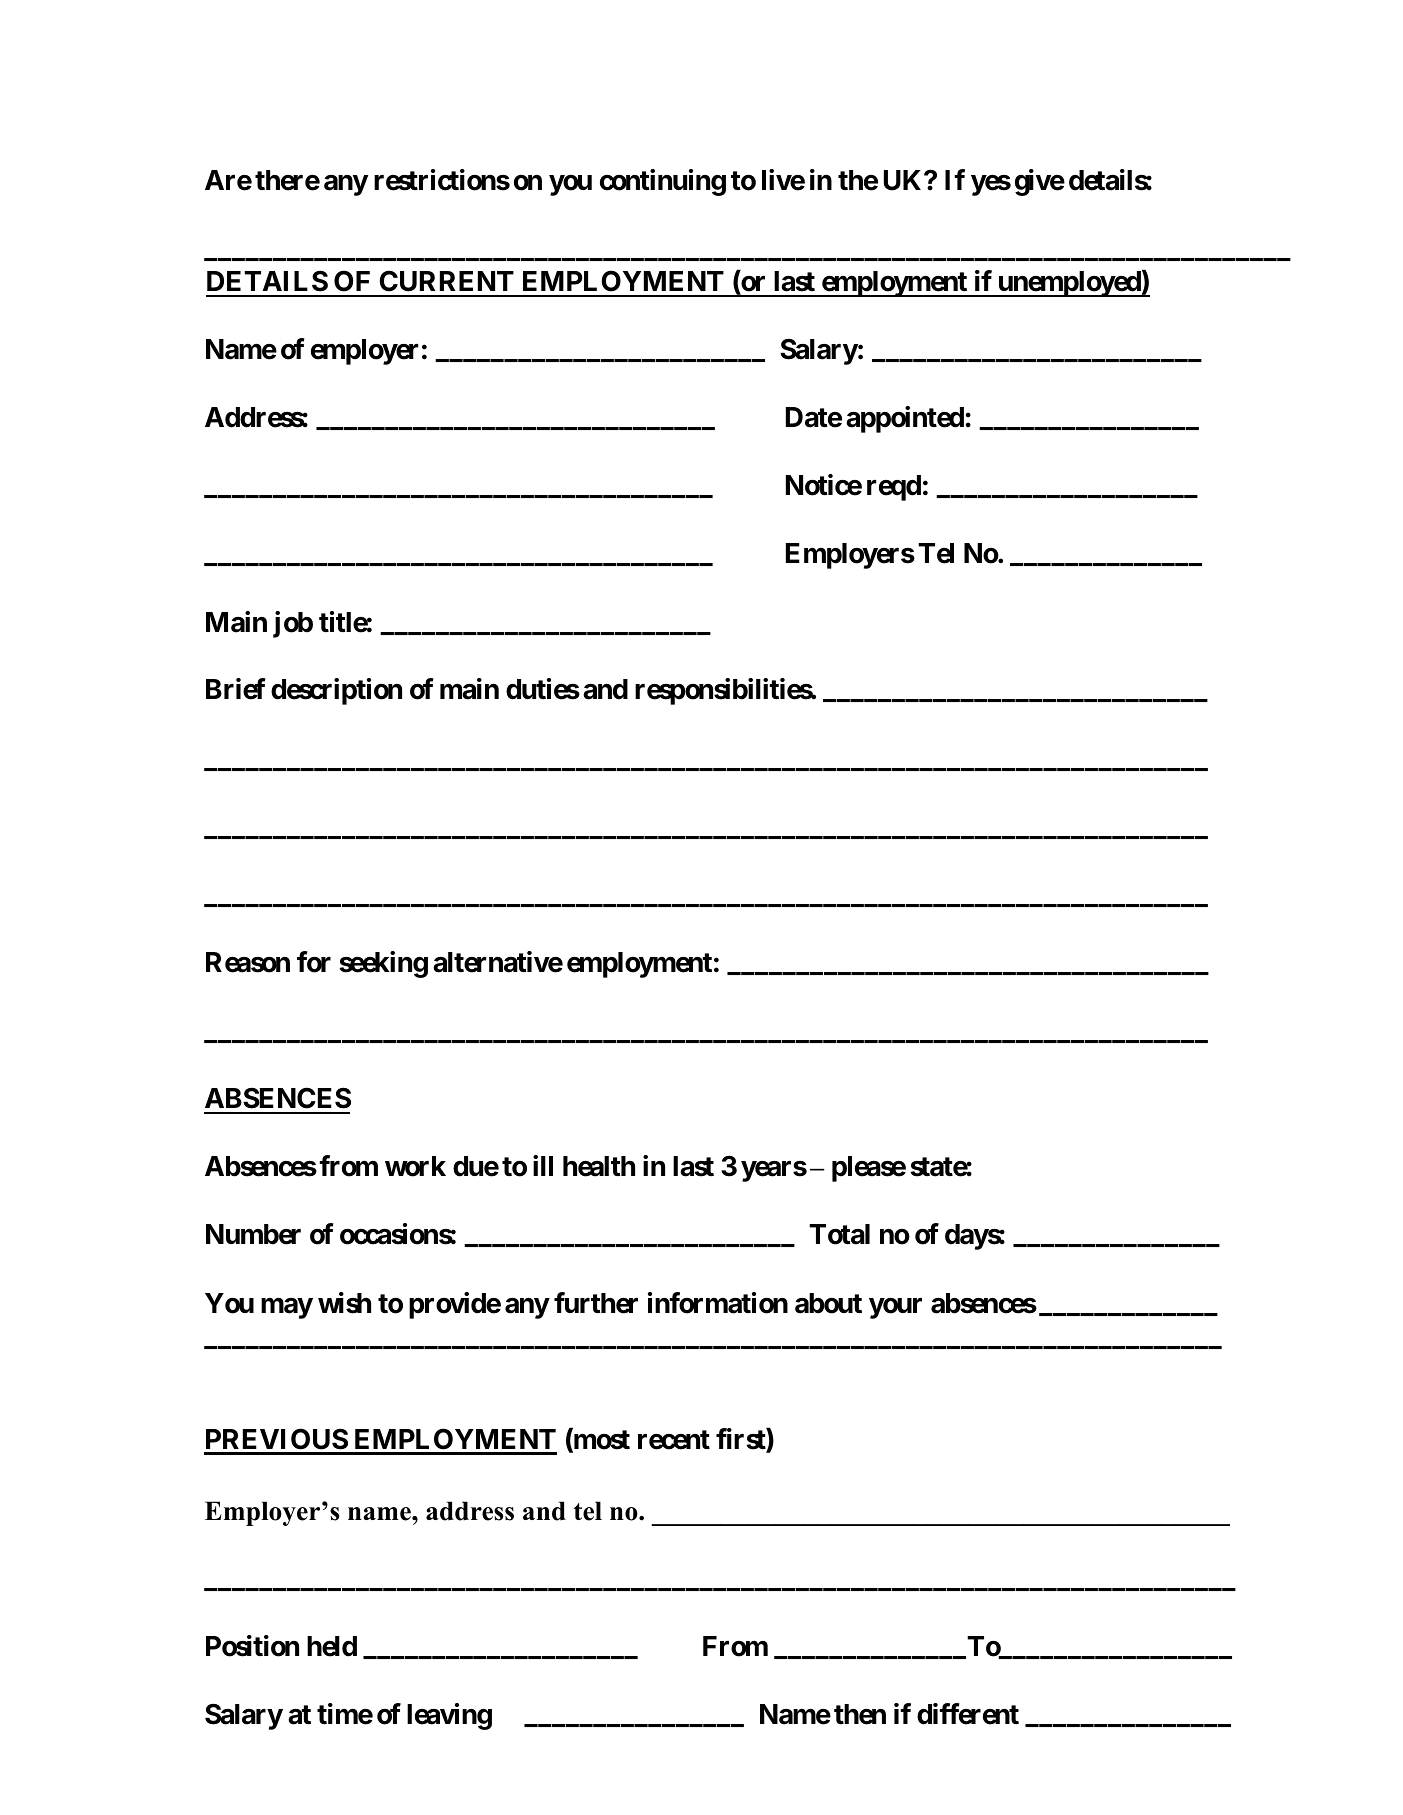 This document has width=1403, height=1815. I want to click on held, so click(332, 1646).
